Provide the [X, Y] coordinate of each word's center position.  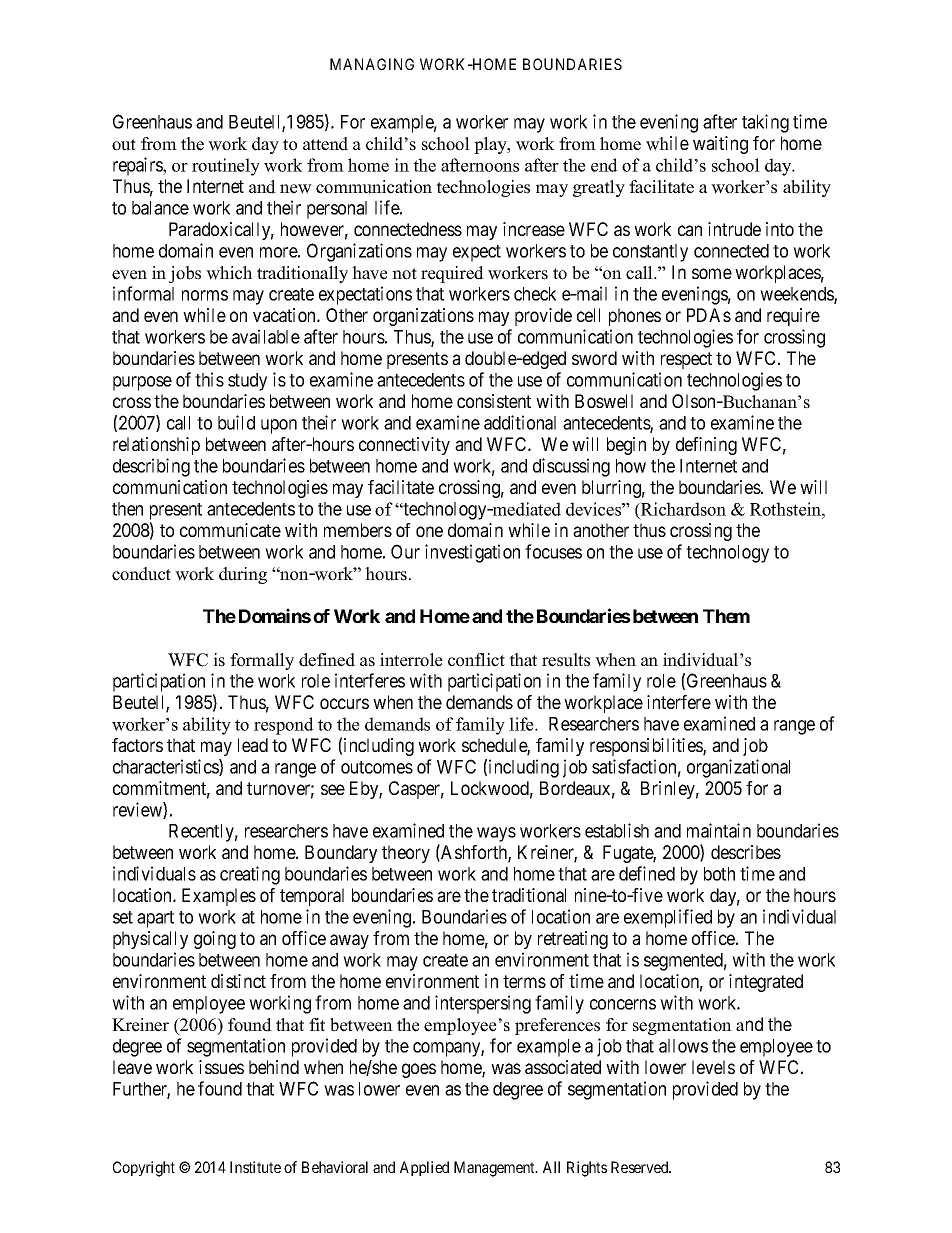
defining [706, 446]
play [491, 145]
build [236, 422]
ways [496, 834]
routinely [226, 167]
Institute [255, 1167]
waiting [720, 145]
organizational [738, 768]
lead [253, 745]
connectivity [404, 446]
